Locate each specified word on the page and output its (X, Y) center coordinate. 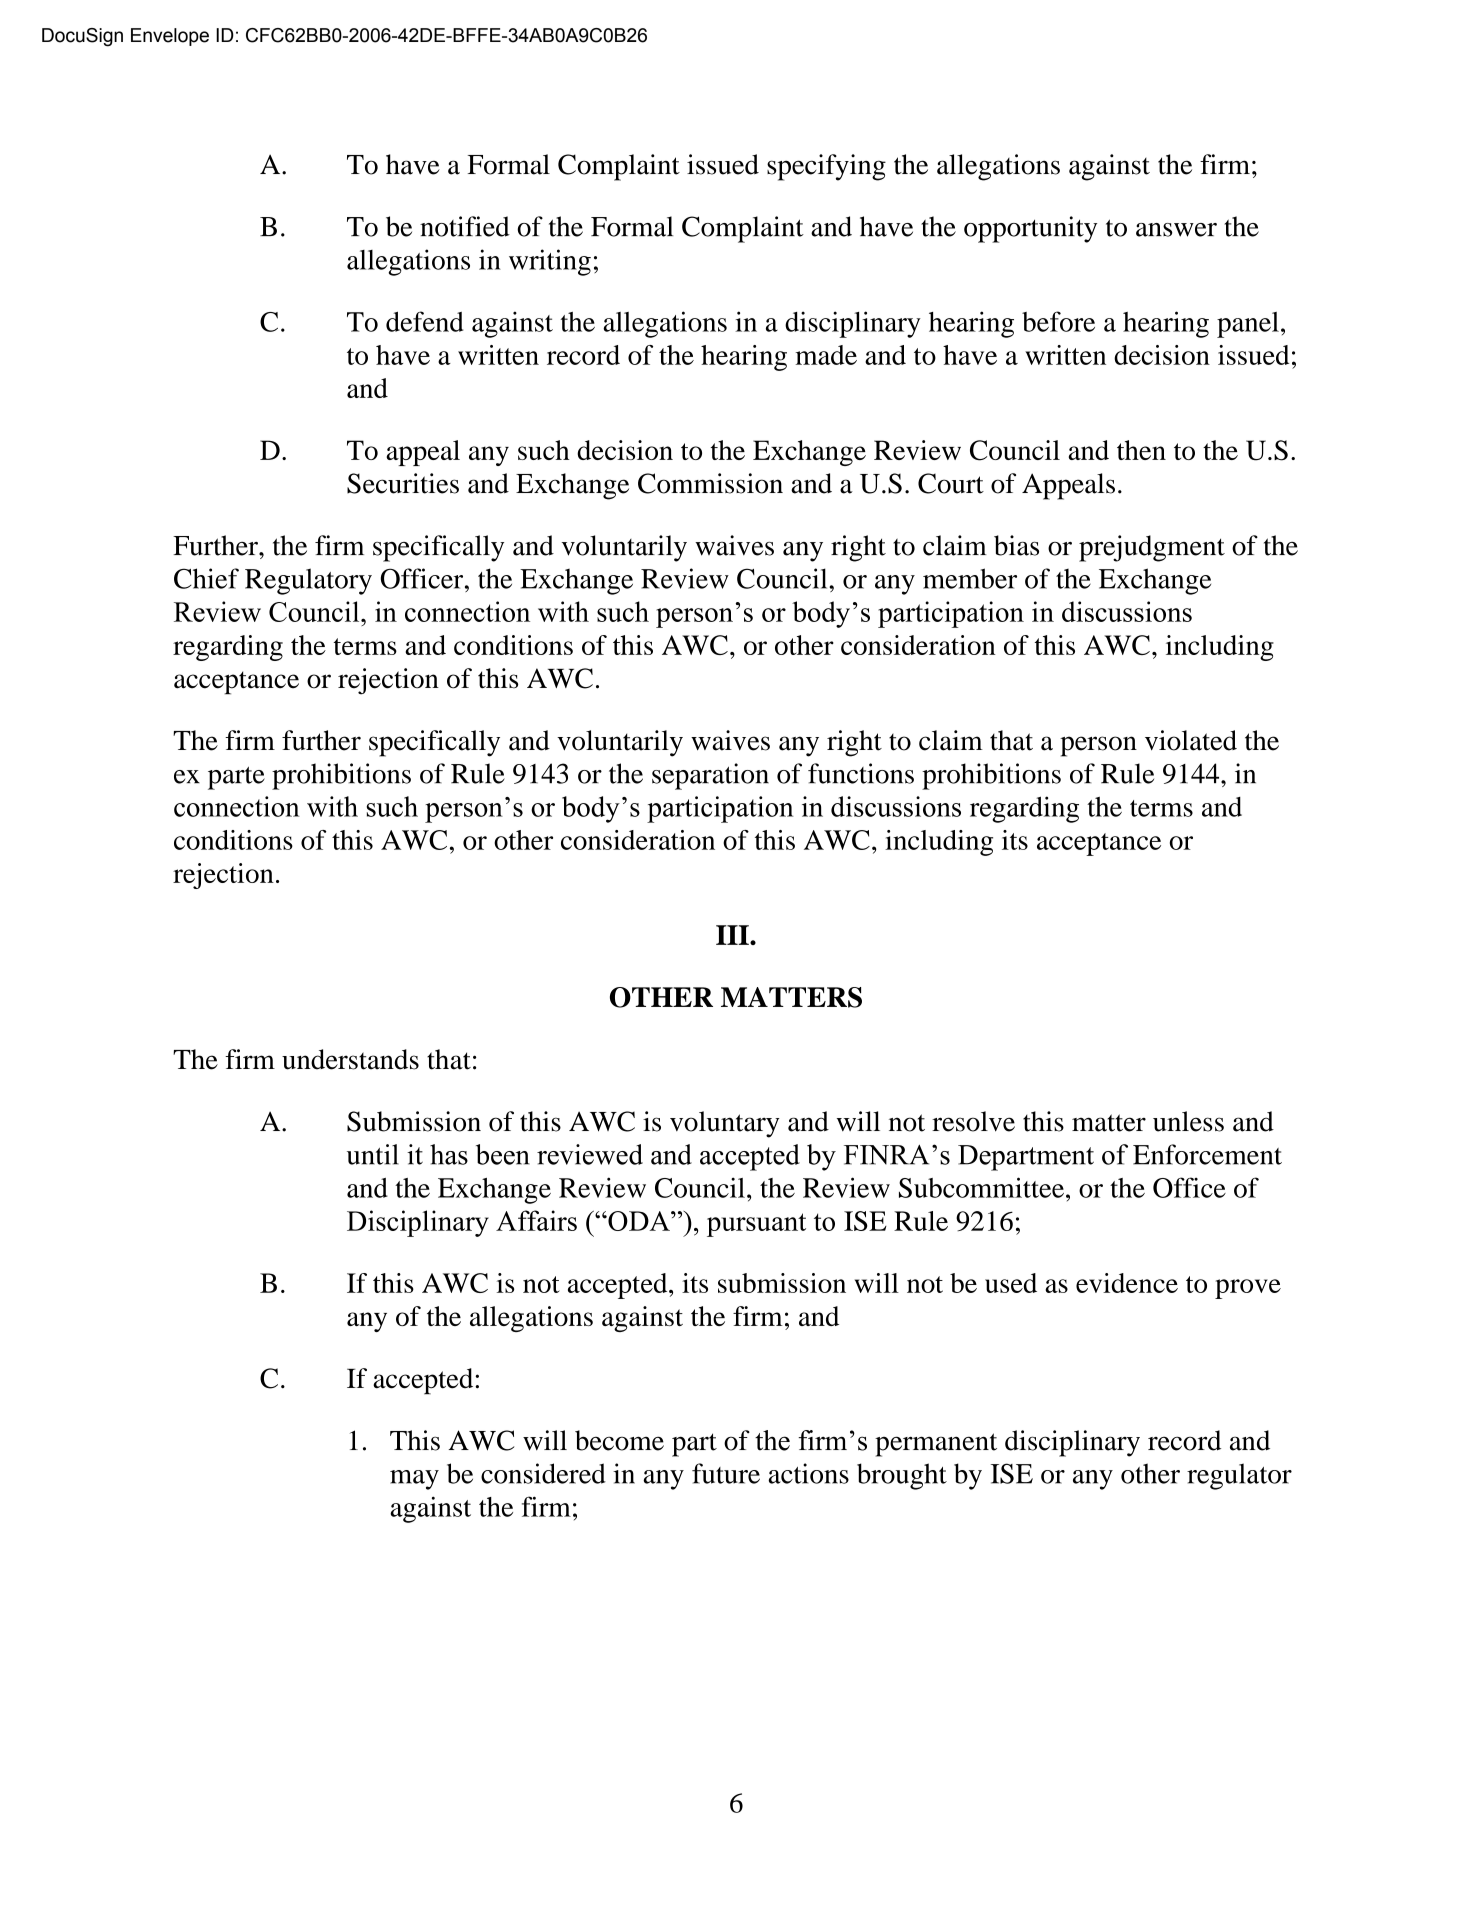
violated (1191, 740)
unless (1188, 1121)
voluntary (725, 1124)
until (373, 1154)
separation (710, 776)
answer (1176, 230)
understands (350, 1059)
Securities (403, 483)
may (414, 1480)
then (1141, 450)
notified (465, 226)
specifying (826, 167)
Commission (710, 483)
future (726, 1473)
